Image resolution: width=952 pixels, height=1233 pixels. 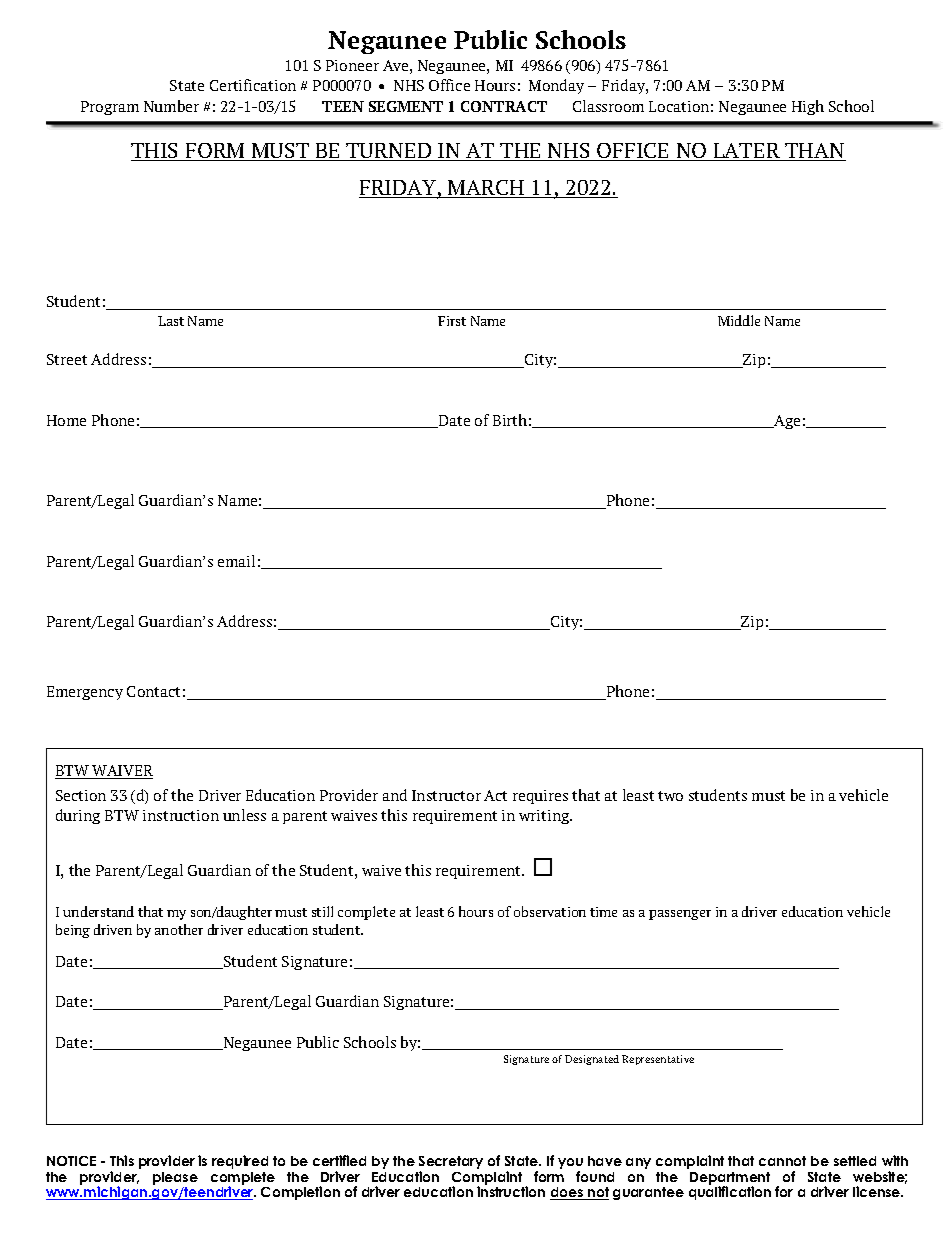 I want to click on please, so click(x=175, y=1178).
